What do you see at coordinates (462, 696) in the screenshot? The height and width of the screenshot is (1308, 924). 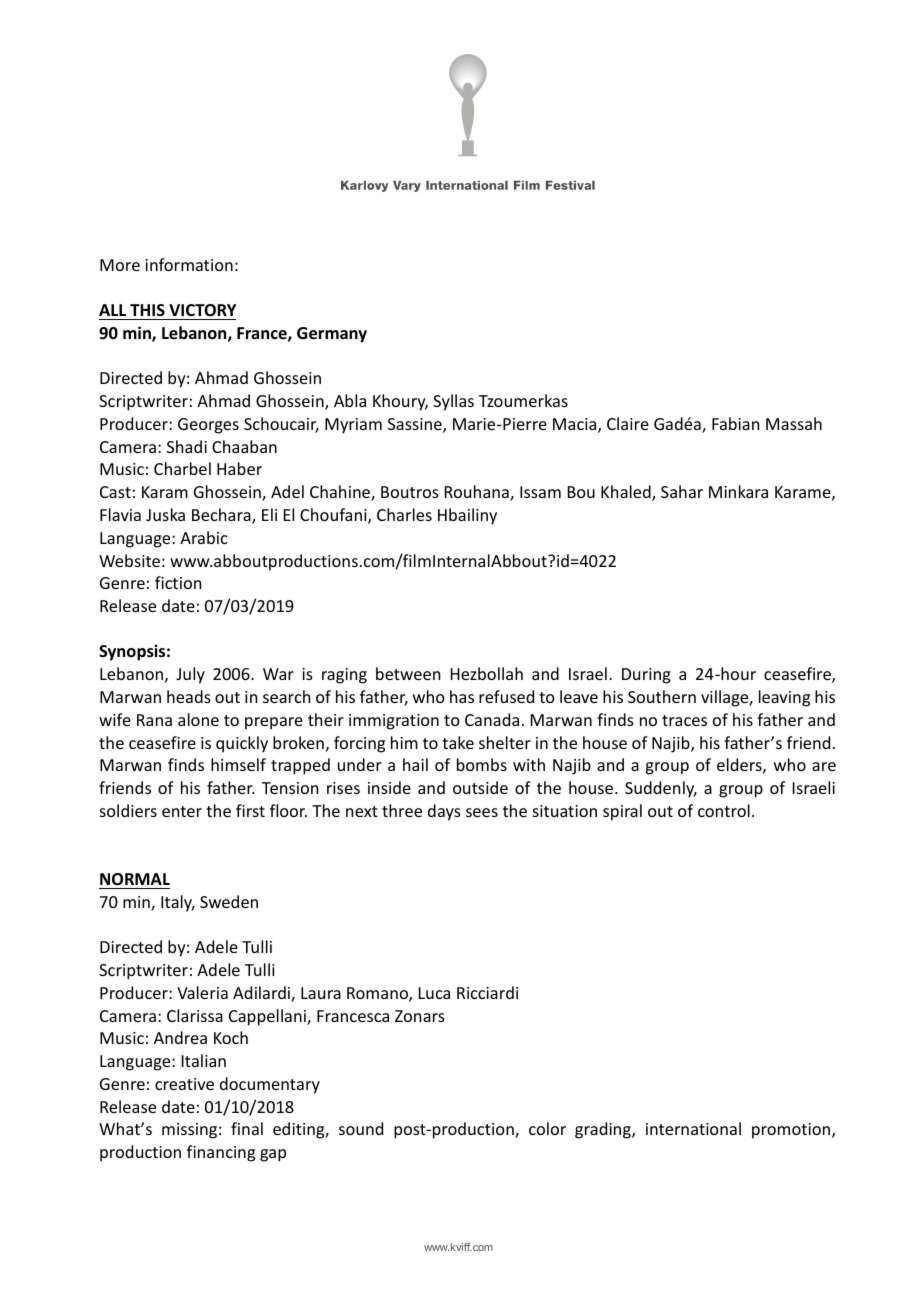 I see `has` at bounding box center [462, 696].
